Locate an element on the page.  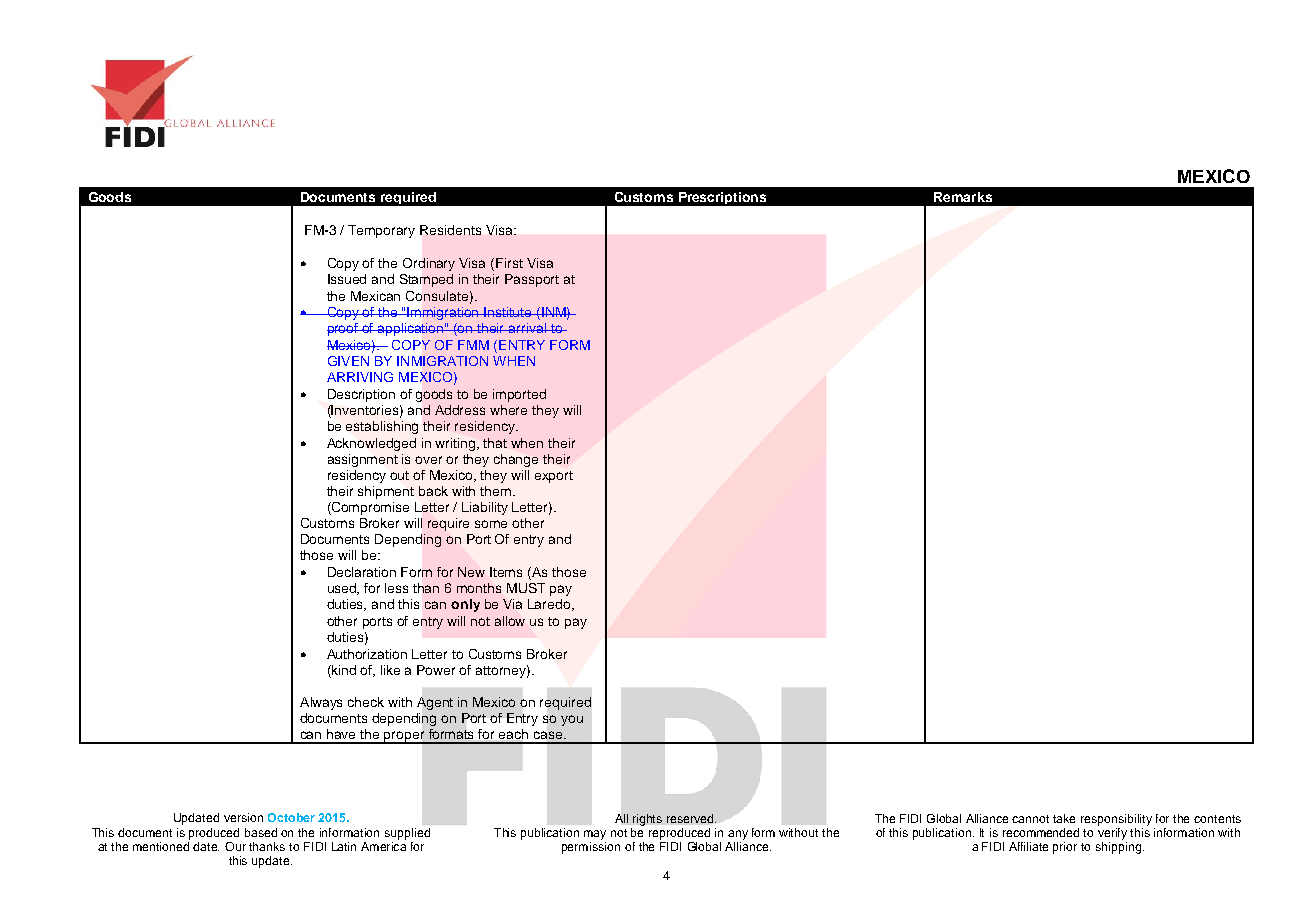
assignment is located at coordinates (363, 460).
